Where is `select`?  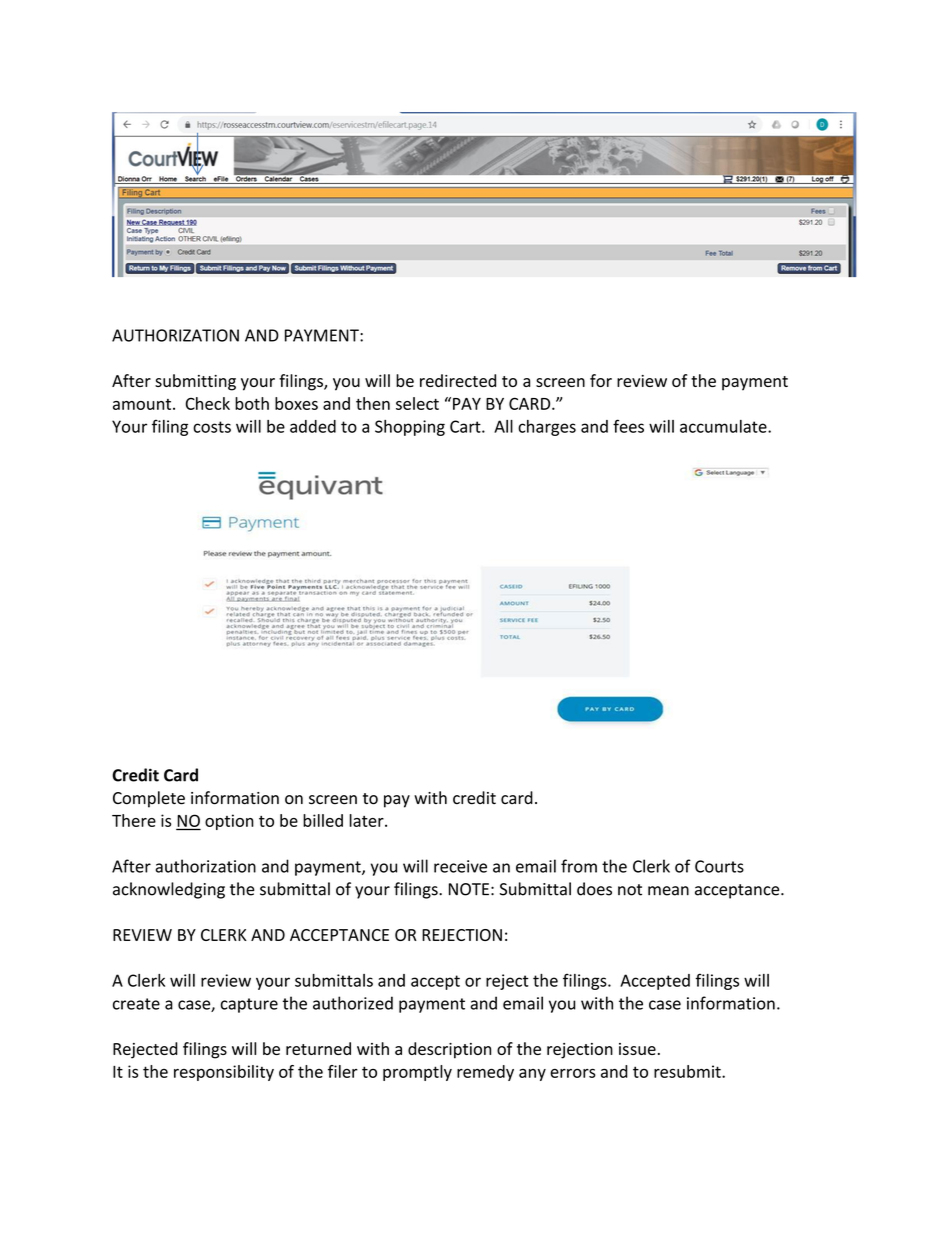 select is located at coordinates (417, 403).
